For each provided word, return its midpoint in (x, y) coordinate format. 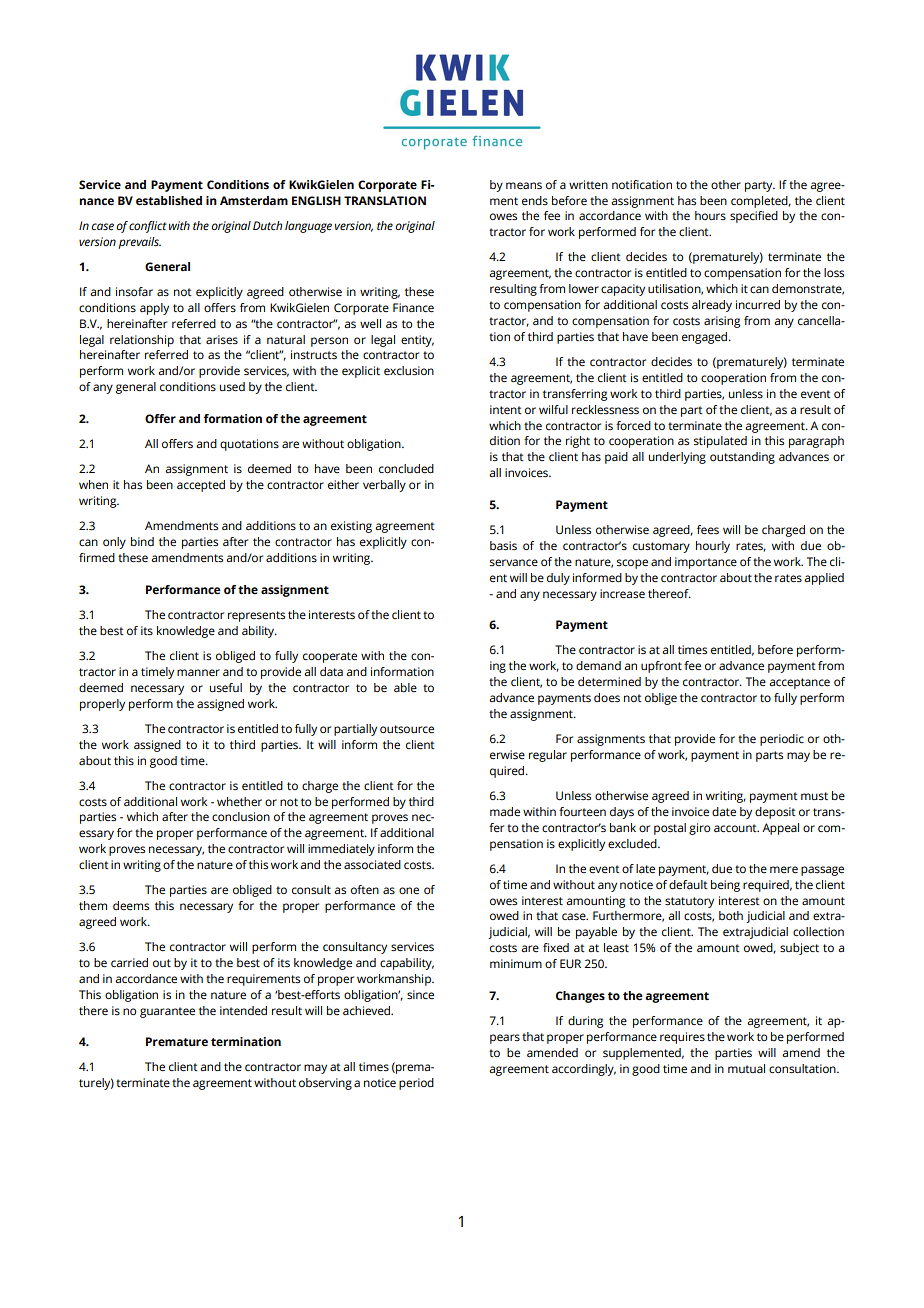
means (524, 186)
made (505, 811)
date (724, 811)
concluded (406, 468)
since (420, 995)
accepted (201, 486)
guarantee (167, 1012)
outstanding (742, 458)
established (169, 201)
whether (239, 801)
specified (754, 217)
